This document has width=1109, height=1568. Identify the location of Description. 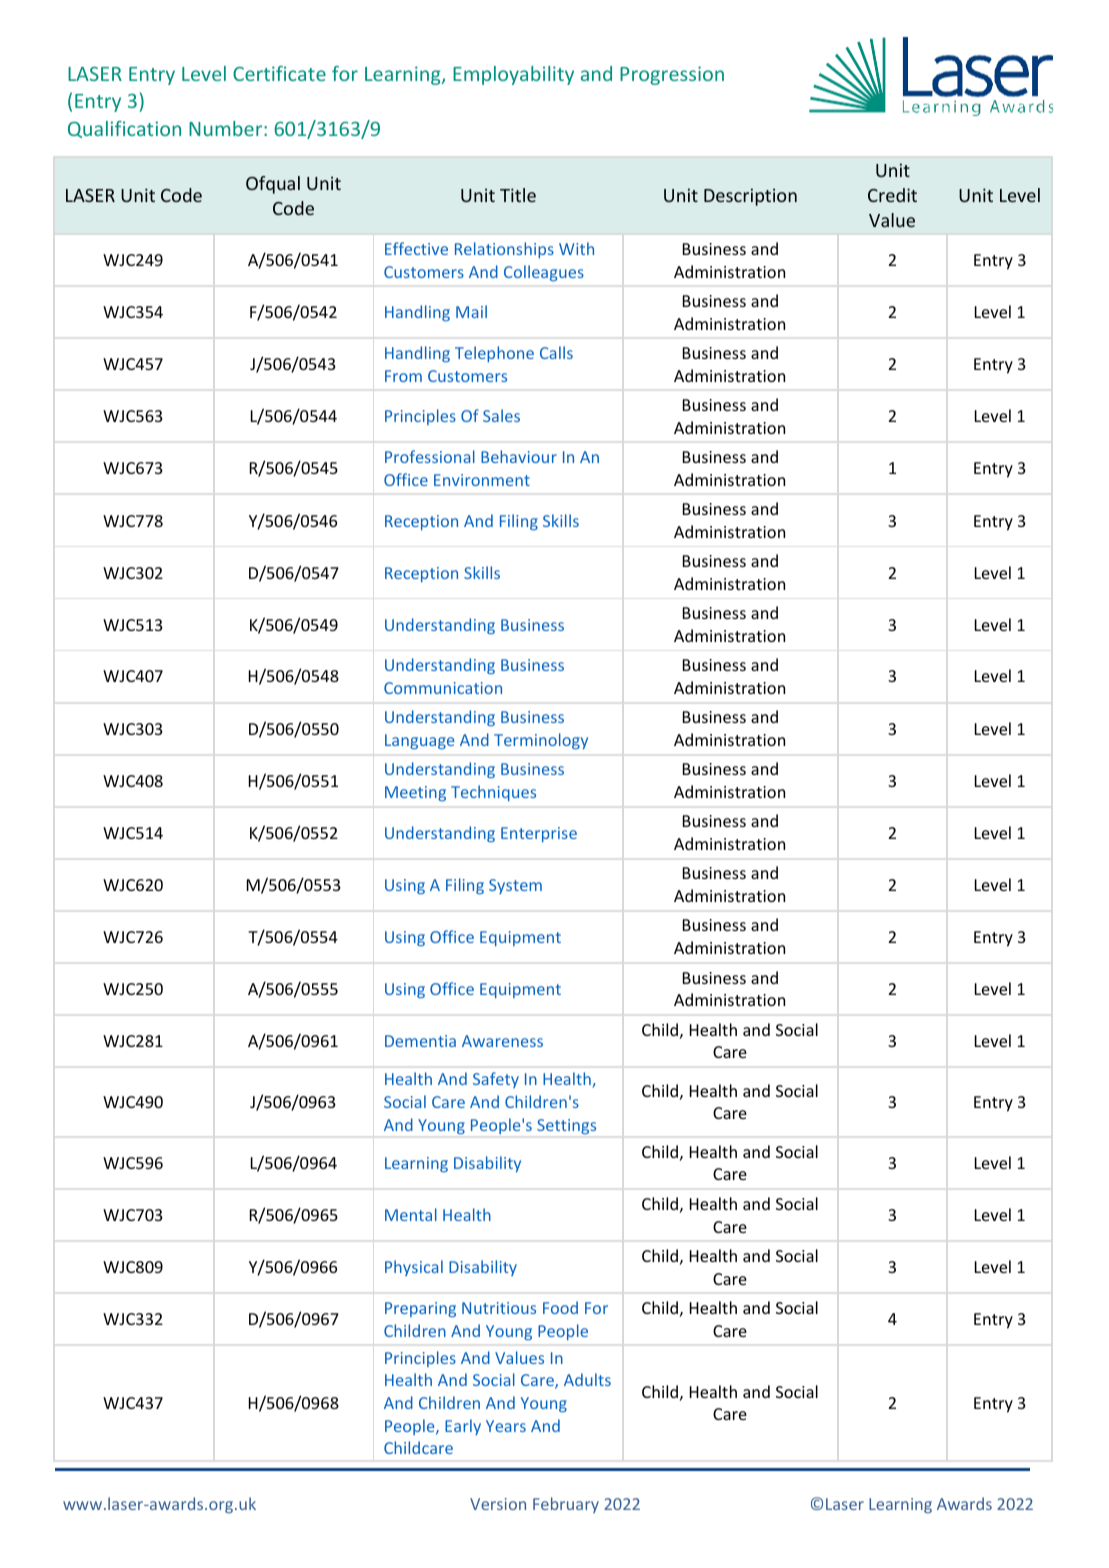
(750, 197).
